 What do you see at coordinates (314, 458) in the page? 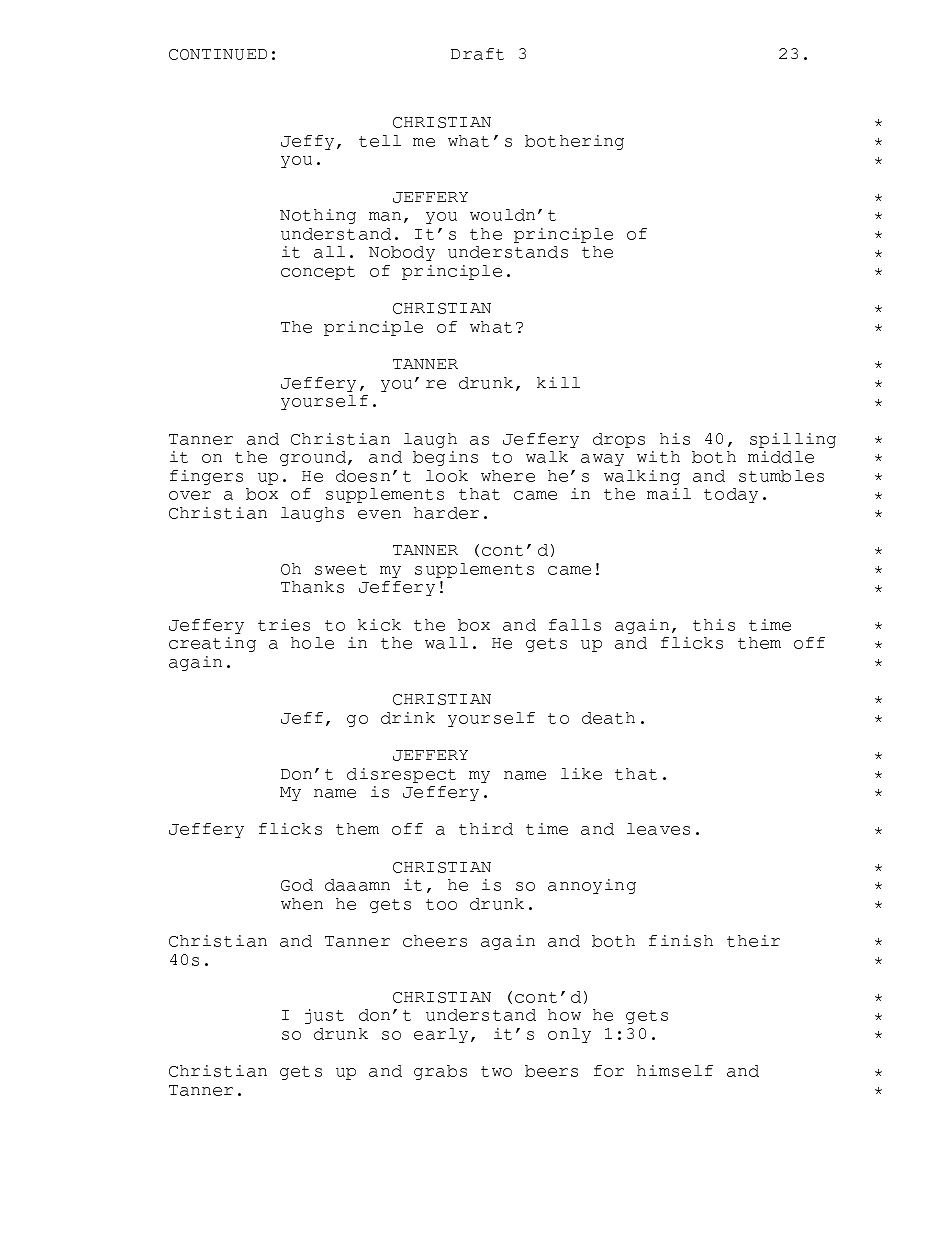
I see `ground` at bounding box center [314, 458].
